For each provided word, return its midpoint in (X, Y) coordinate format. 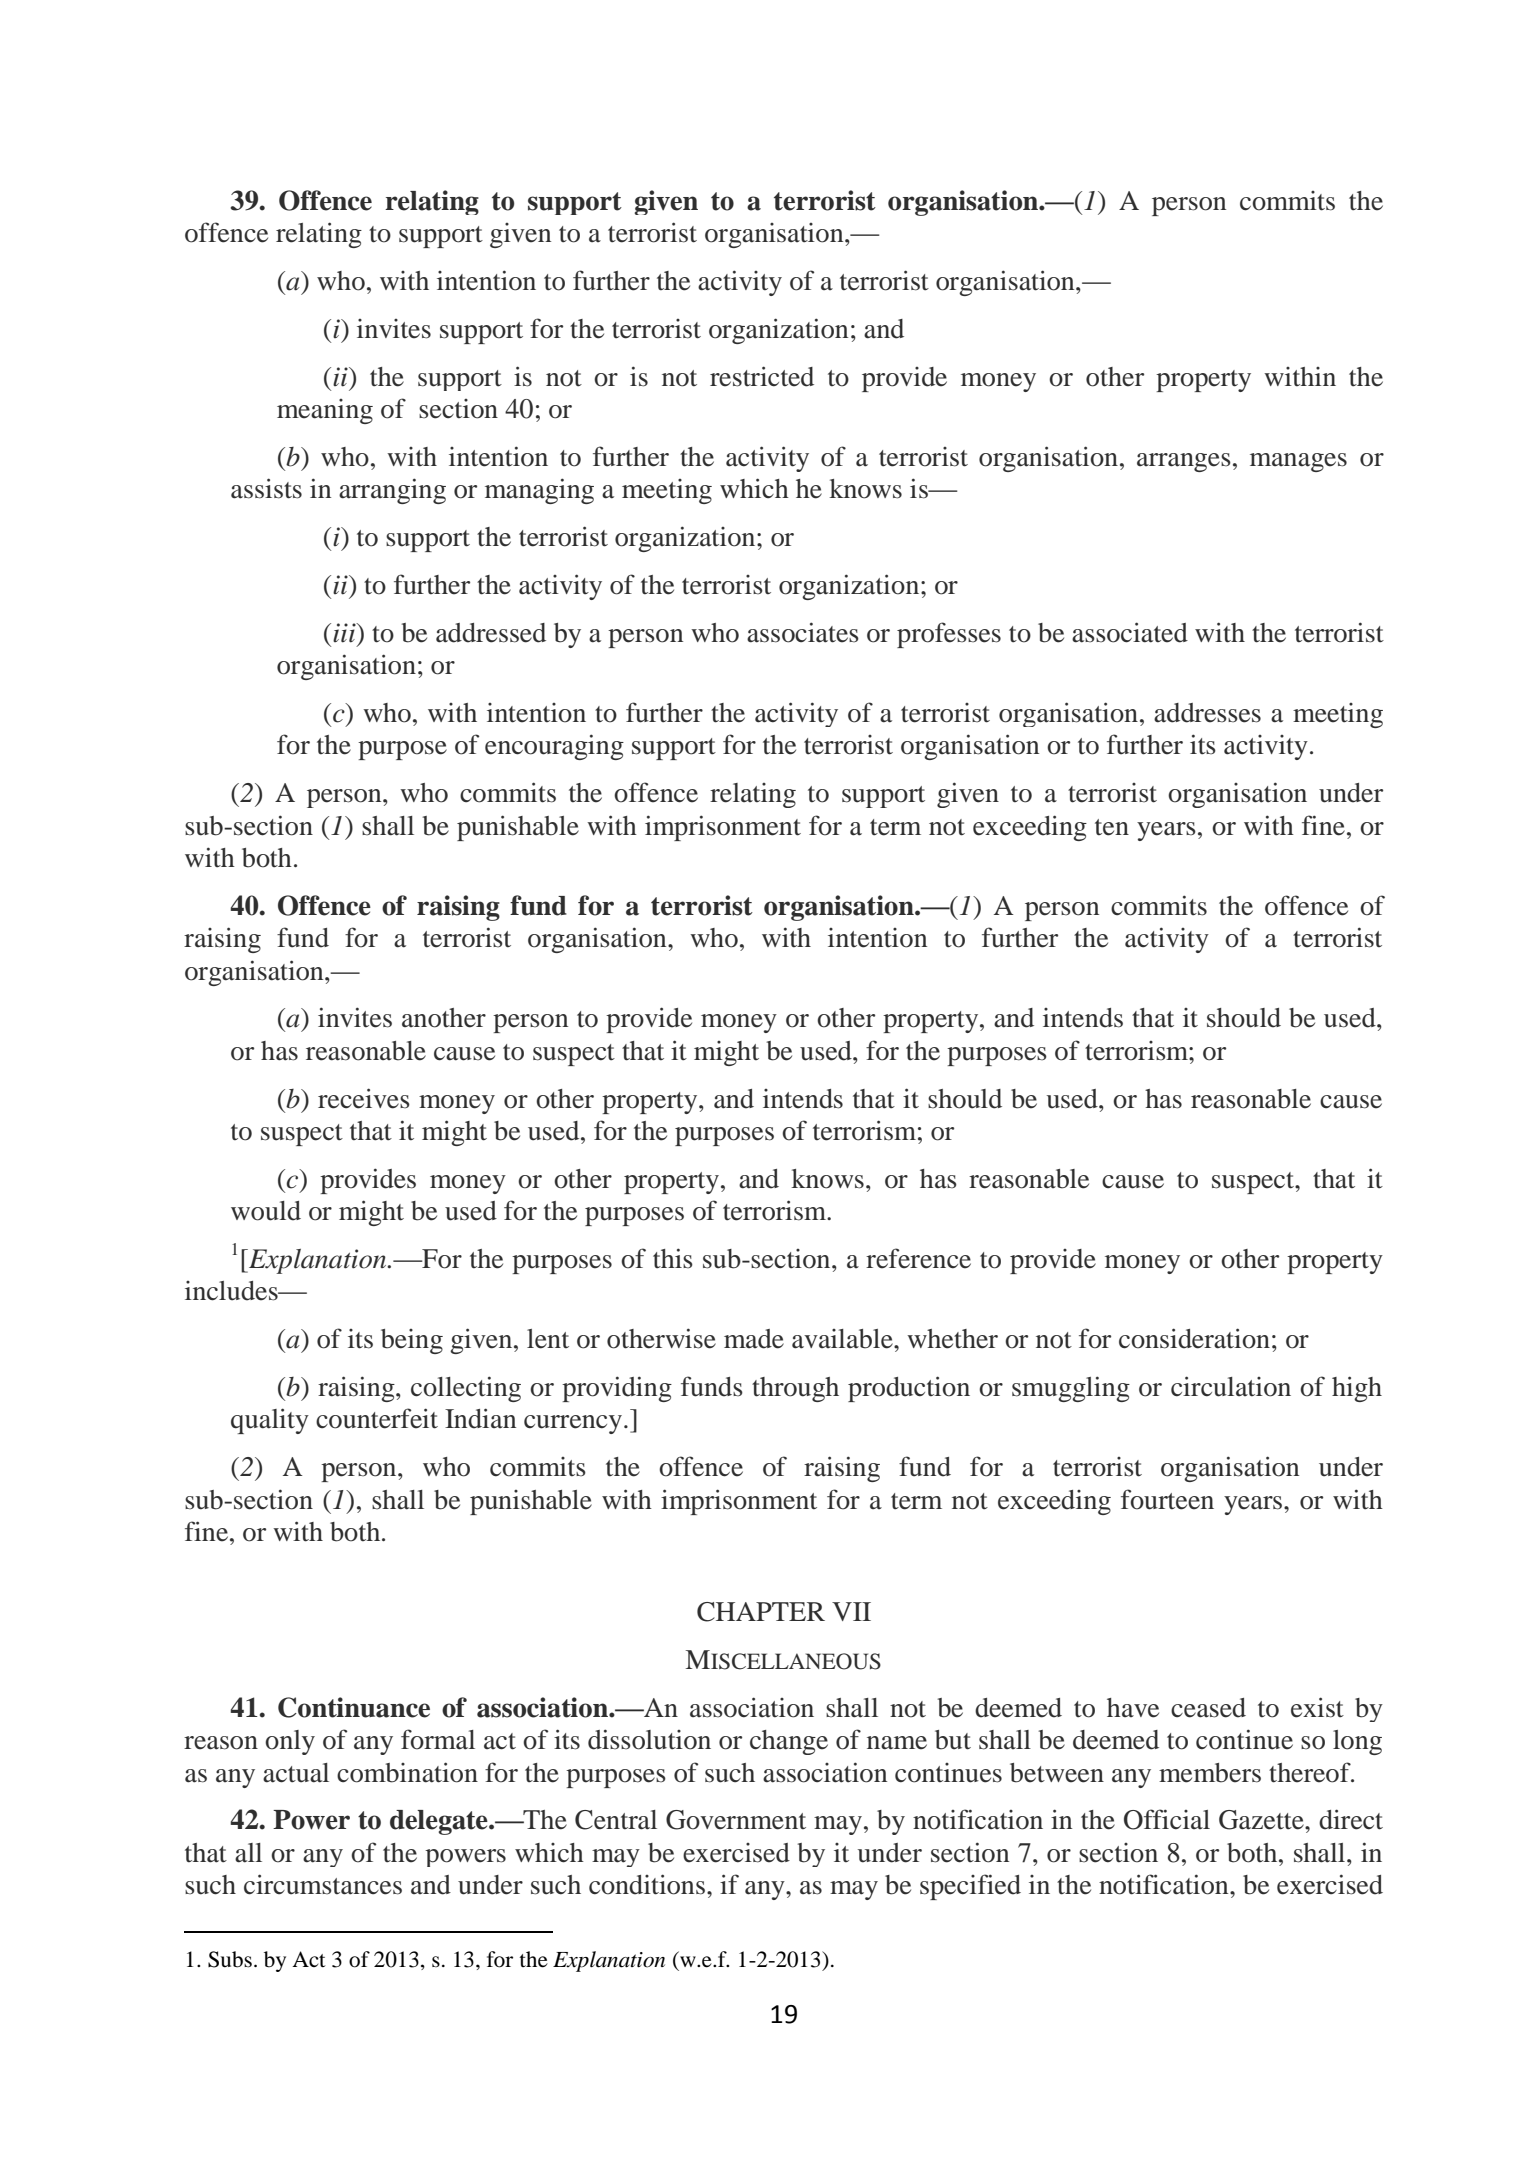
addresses (1207, 713)
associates (803, 632)
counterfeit (377, 1418)
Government (736, 1820)
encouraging (554, 747)
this (673, 1258)
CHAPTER (761, 1612)
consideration (1194, 1338)
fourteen (1167, 1499)
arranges (1184, 462)
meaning (325, 411)
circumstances (323, 1884)
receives (364, 1098)
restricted (762, 376)
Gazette (1262, 1820)
